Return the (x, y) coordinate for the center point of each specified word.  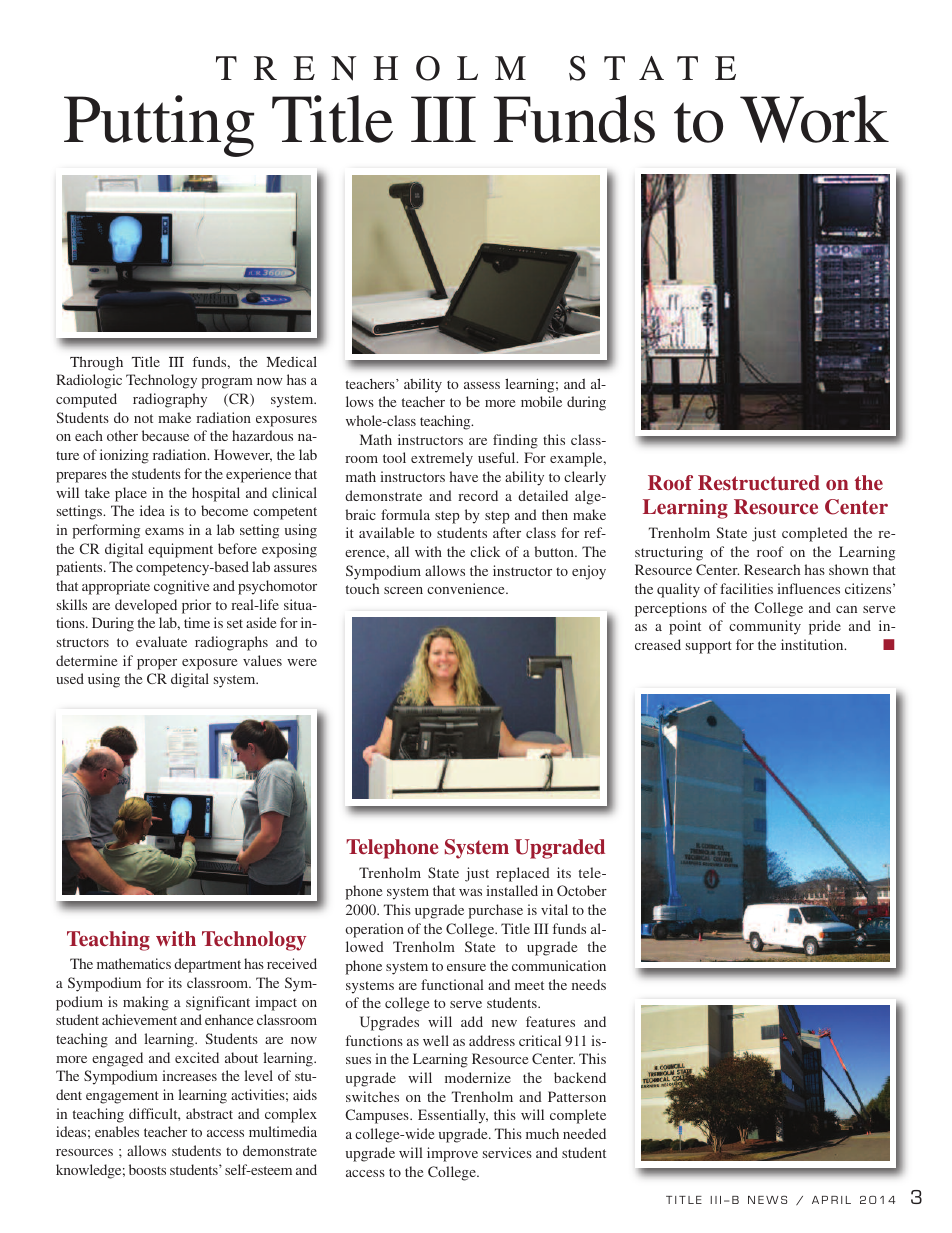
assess (482, 385)
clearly (585, 478)
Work (814, 119)
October (582, 890)
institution (813, 644)
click (485, 551)
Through (96, 363)
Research (772, 569)
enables (117, 1131)
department (207, 965)
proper (157, 664)
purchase (495, 911)
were (302, 662)
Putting (159, 126)
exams (164, 531)
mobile (541, 401)
